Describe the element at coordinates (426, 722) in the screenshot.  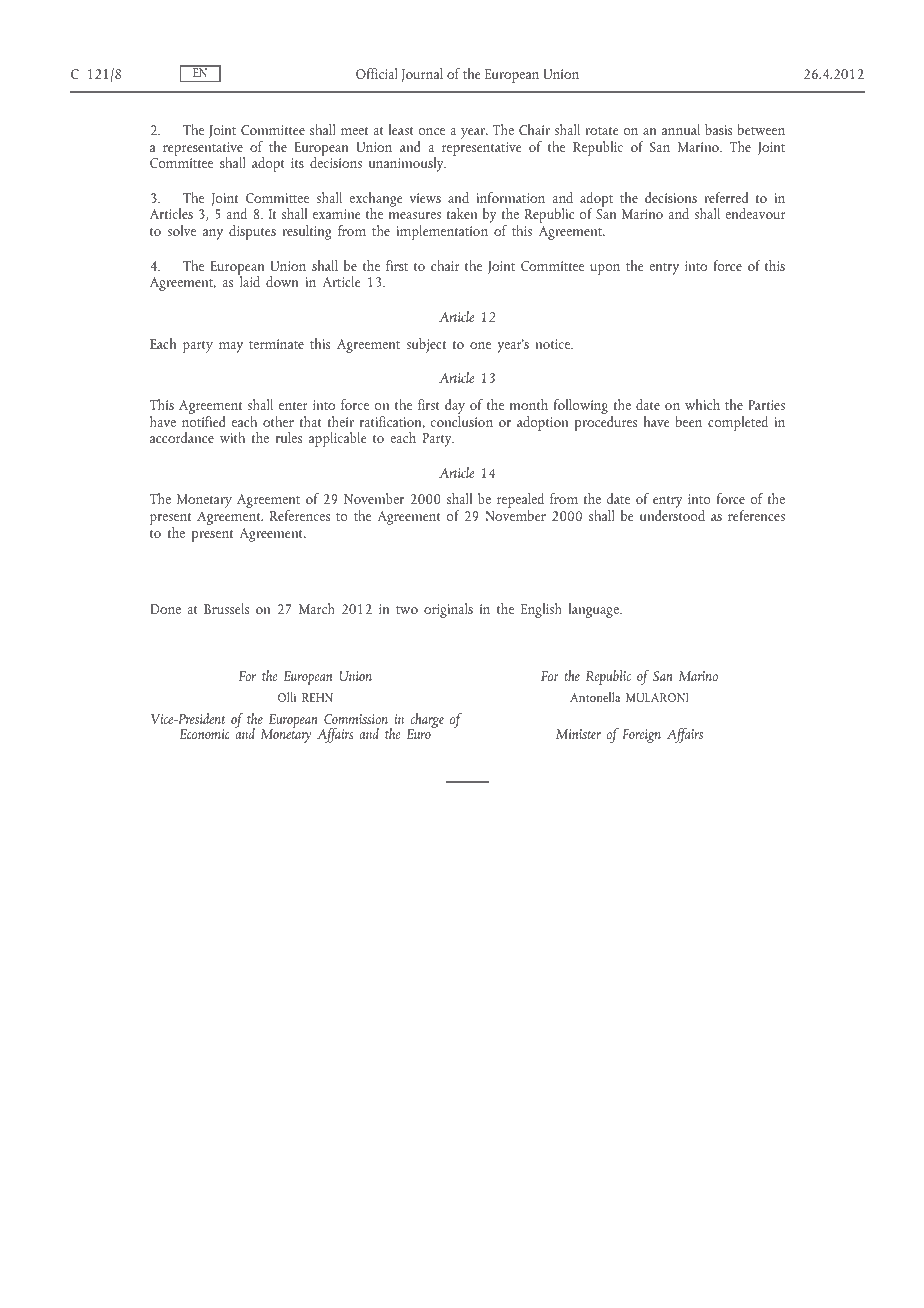
I see `charge` at that location.
